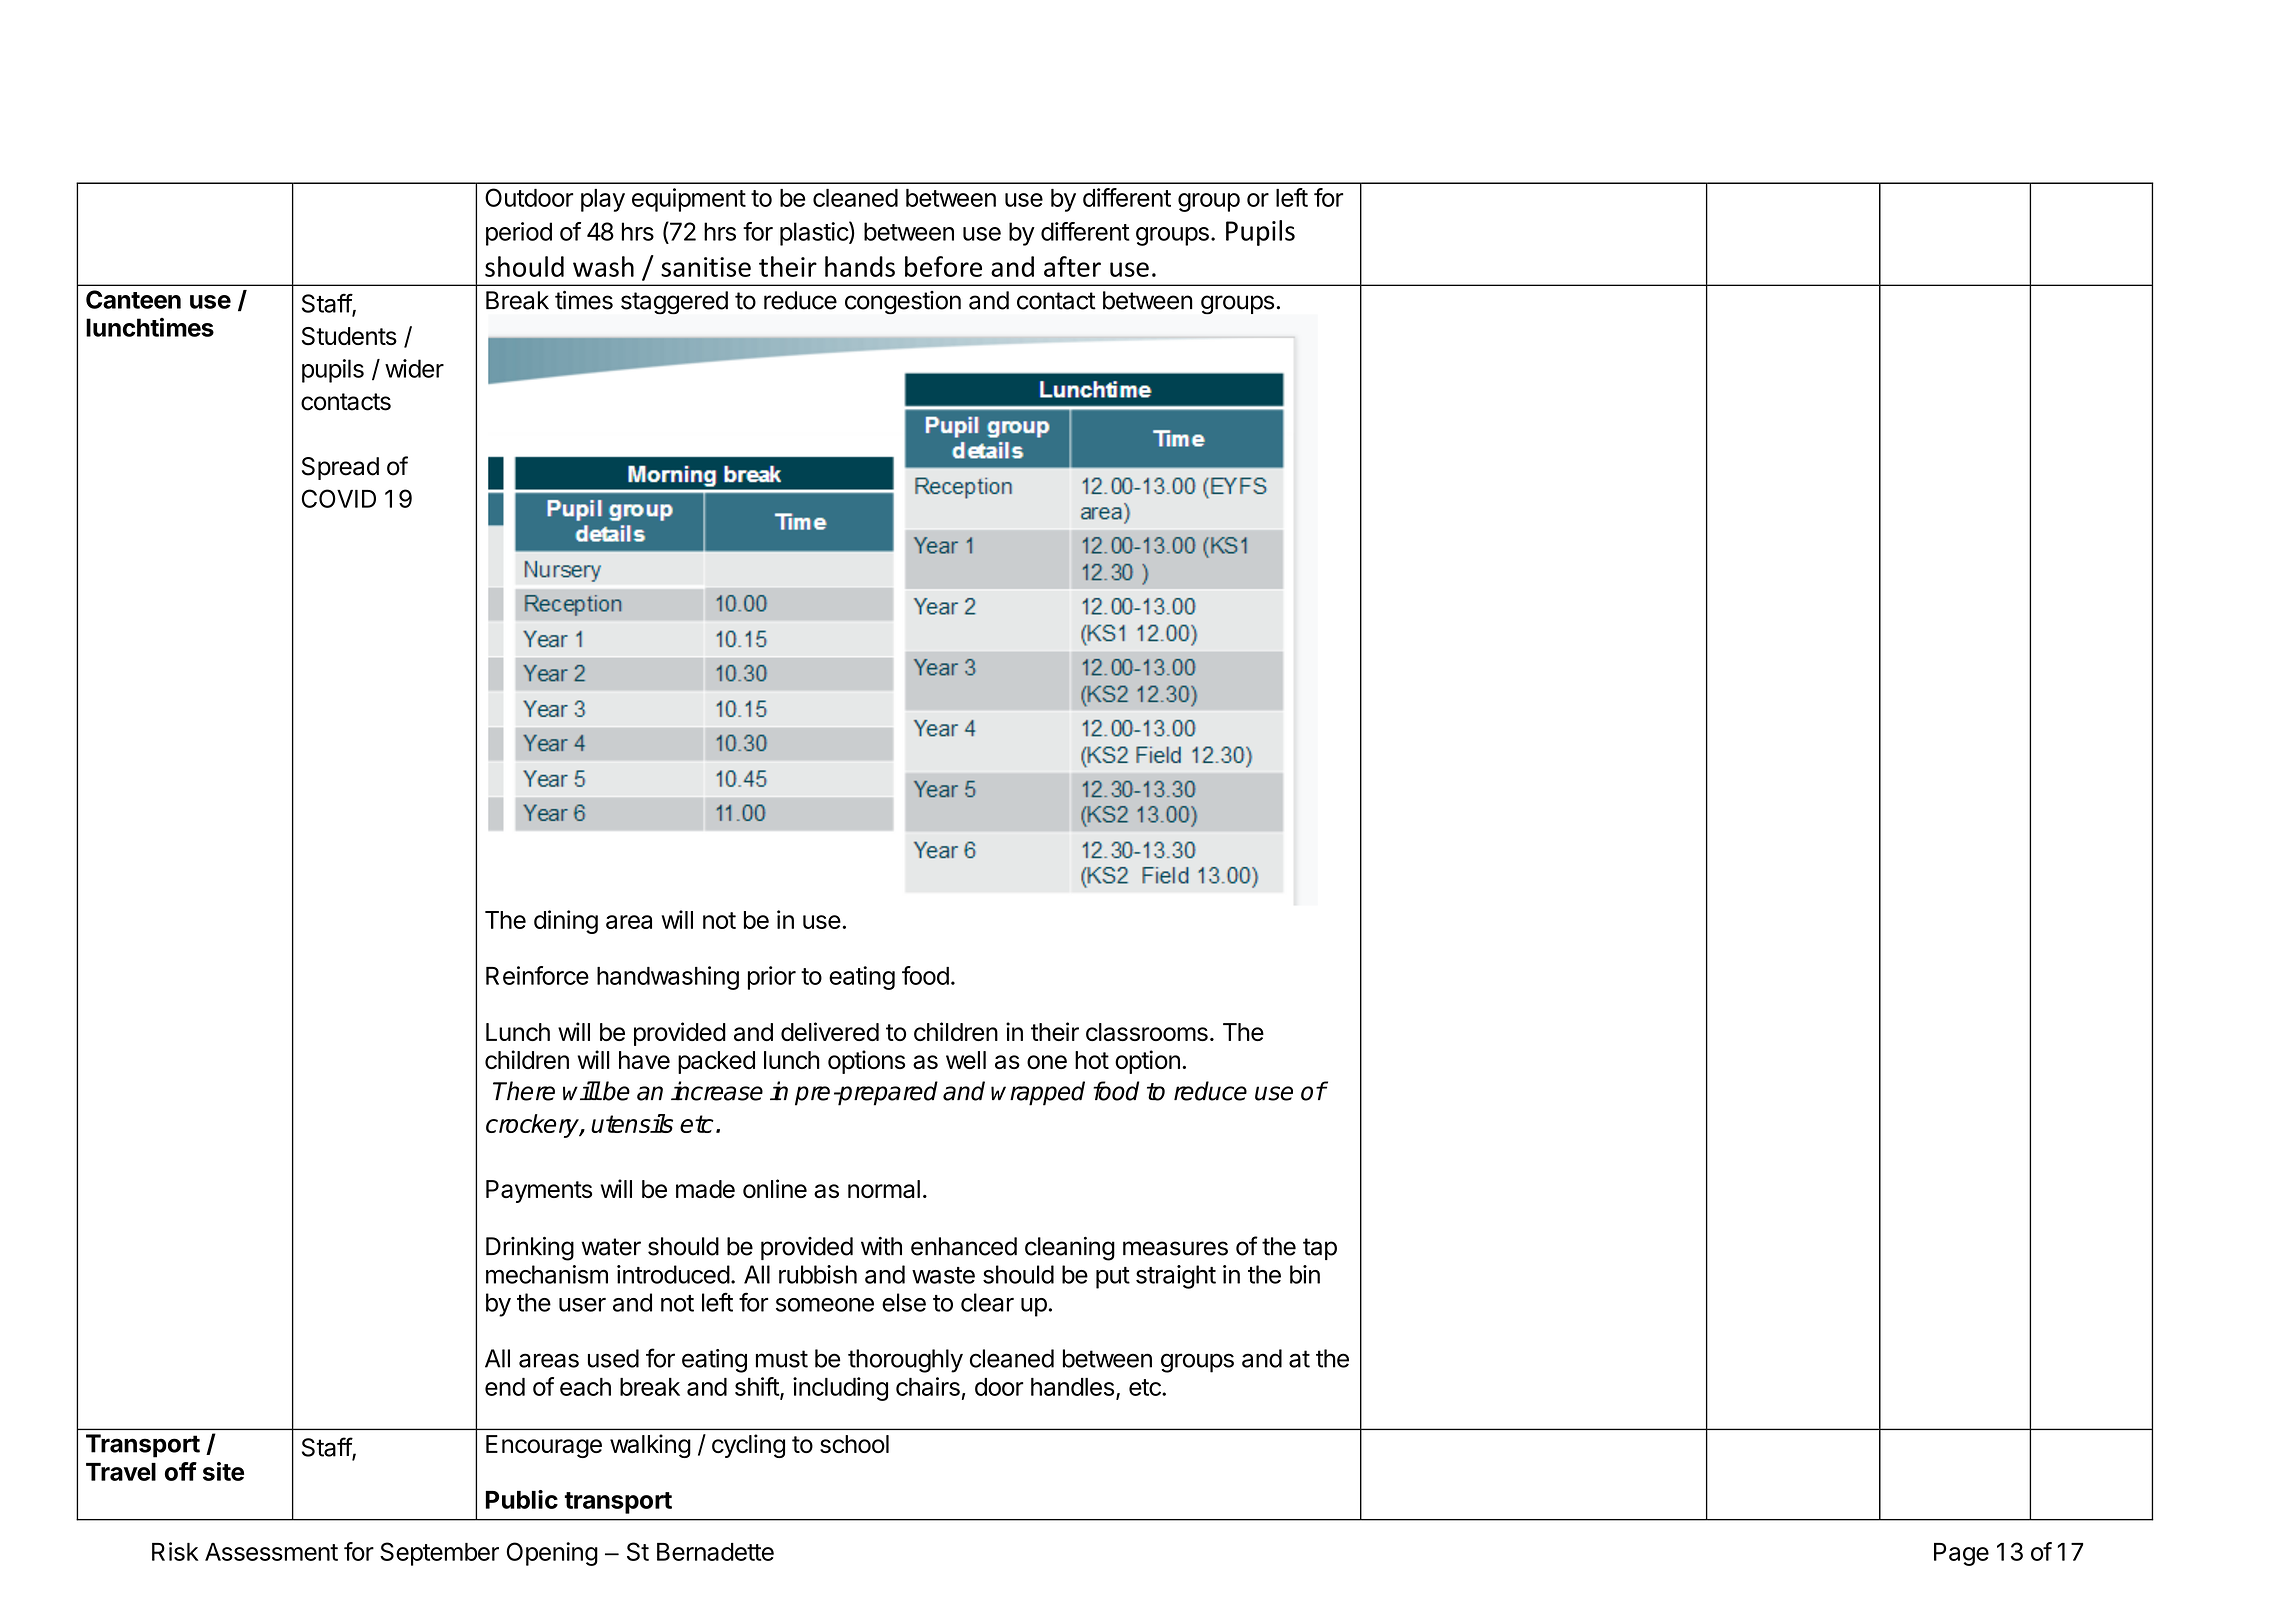 This screenshot has width=2283, height=1613. Describe the element at coordinates (537, 975) in the screenshot. I see `Reinforce` at that location.
